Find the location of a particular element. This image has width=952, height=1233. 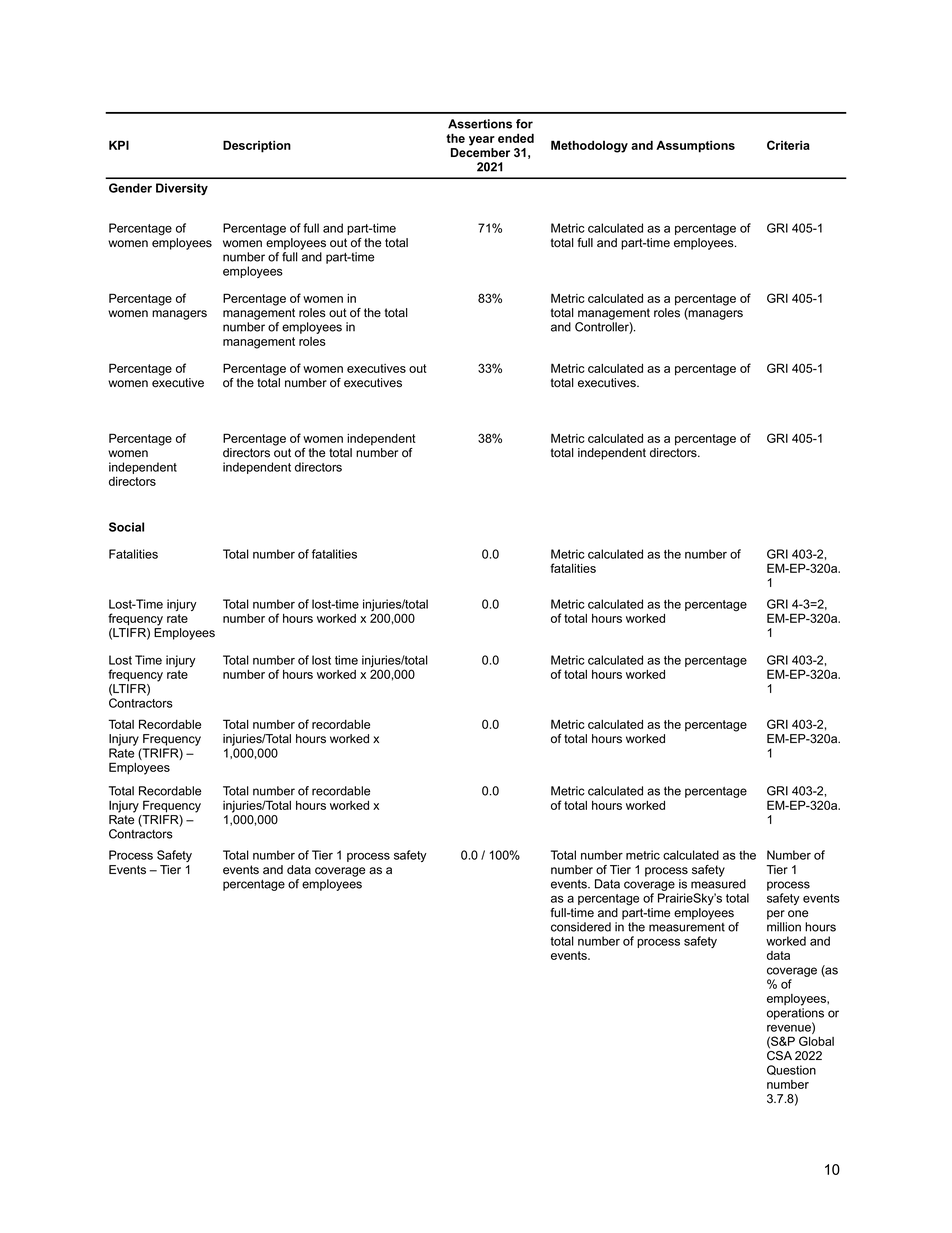

Criteria is located at coordinates (788, 145).
